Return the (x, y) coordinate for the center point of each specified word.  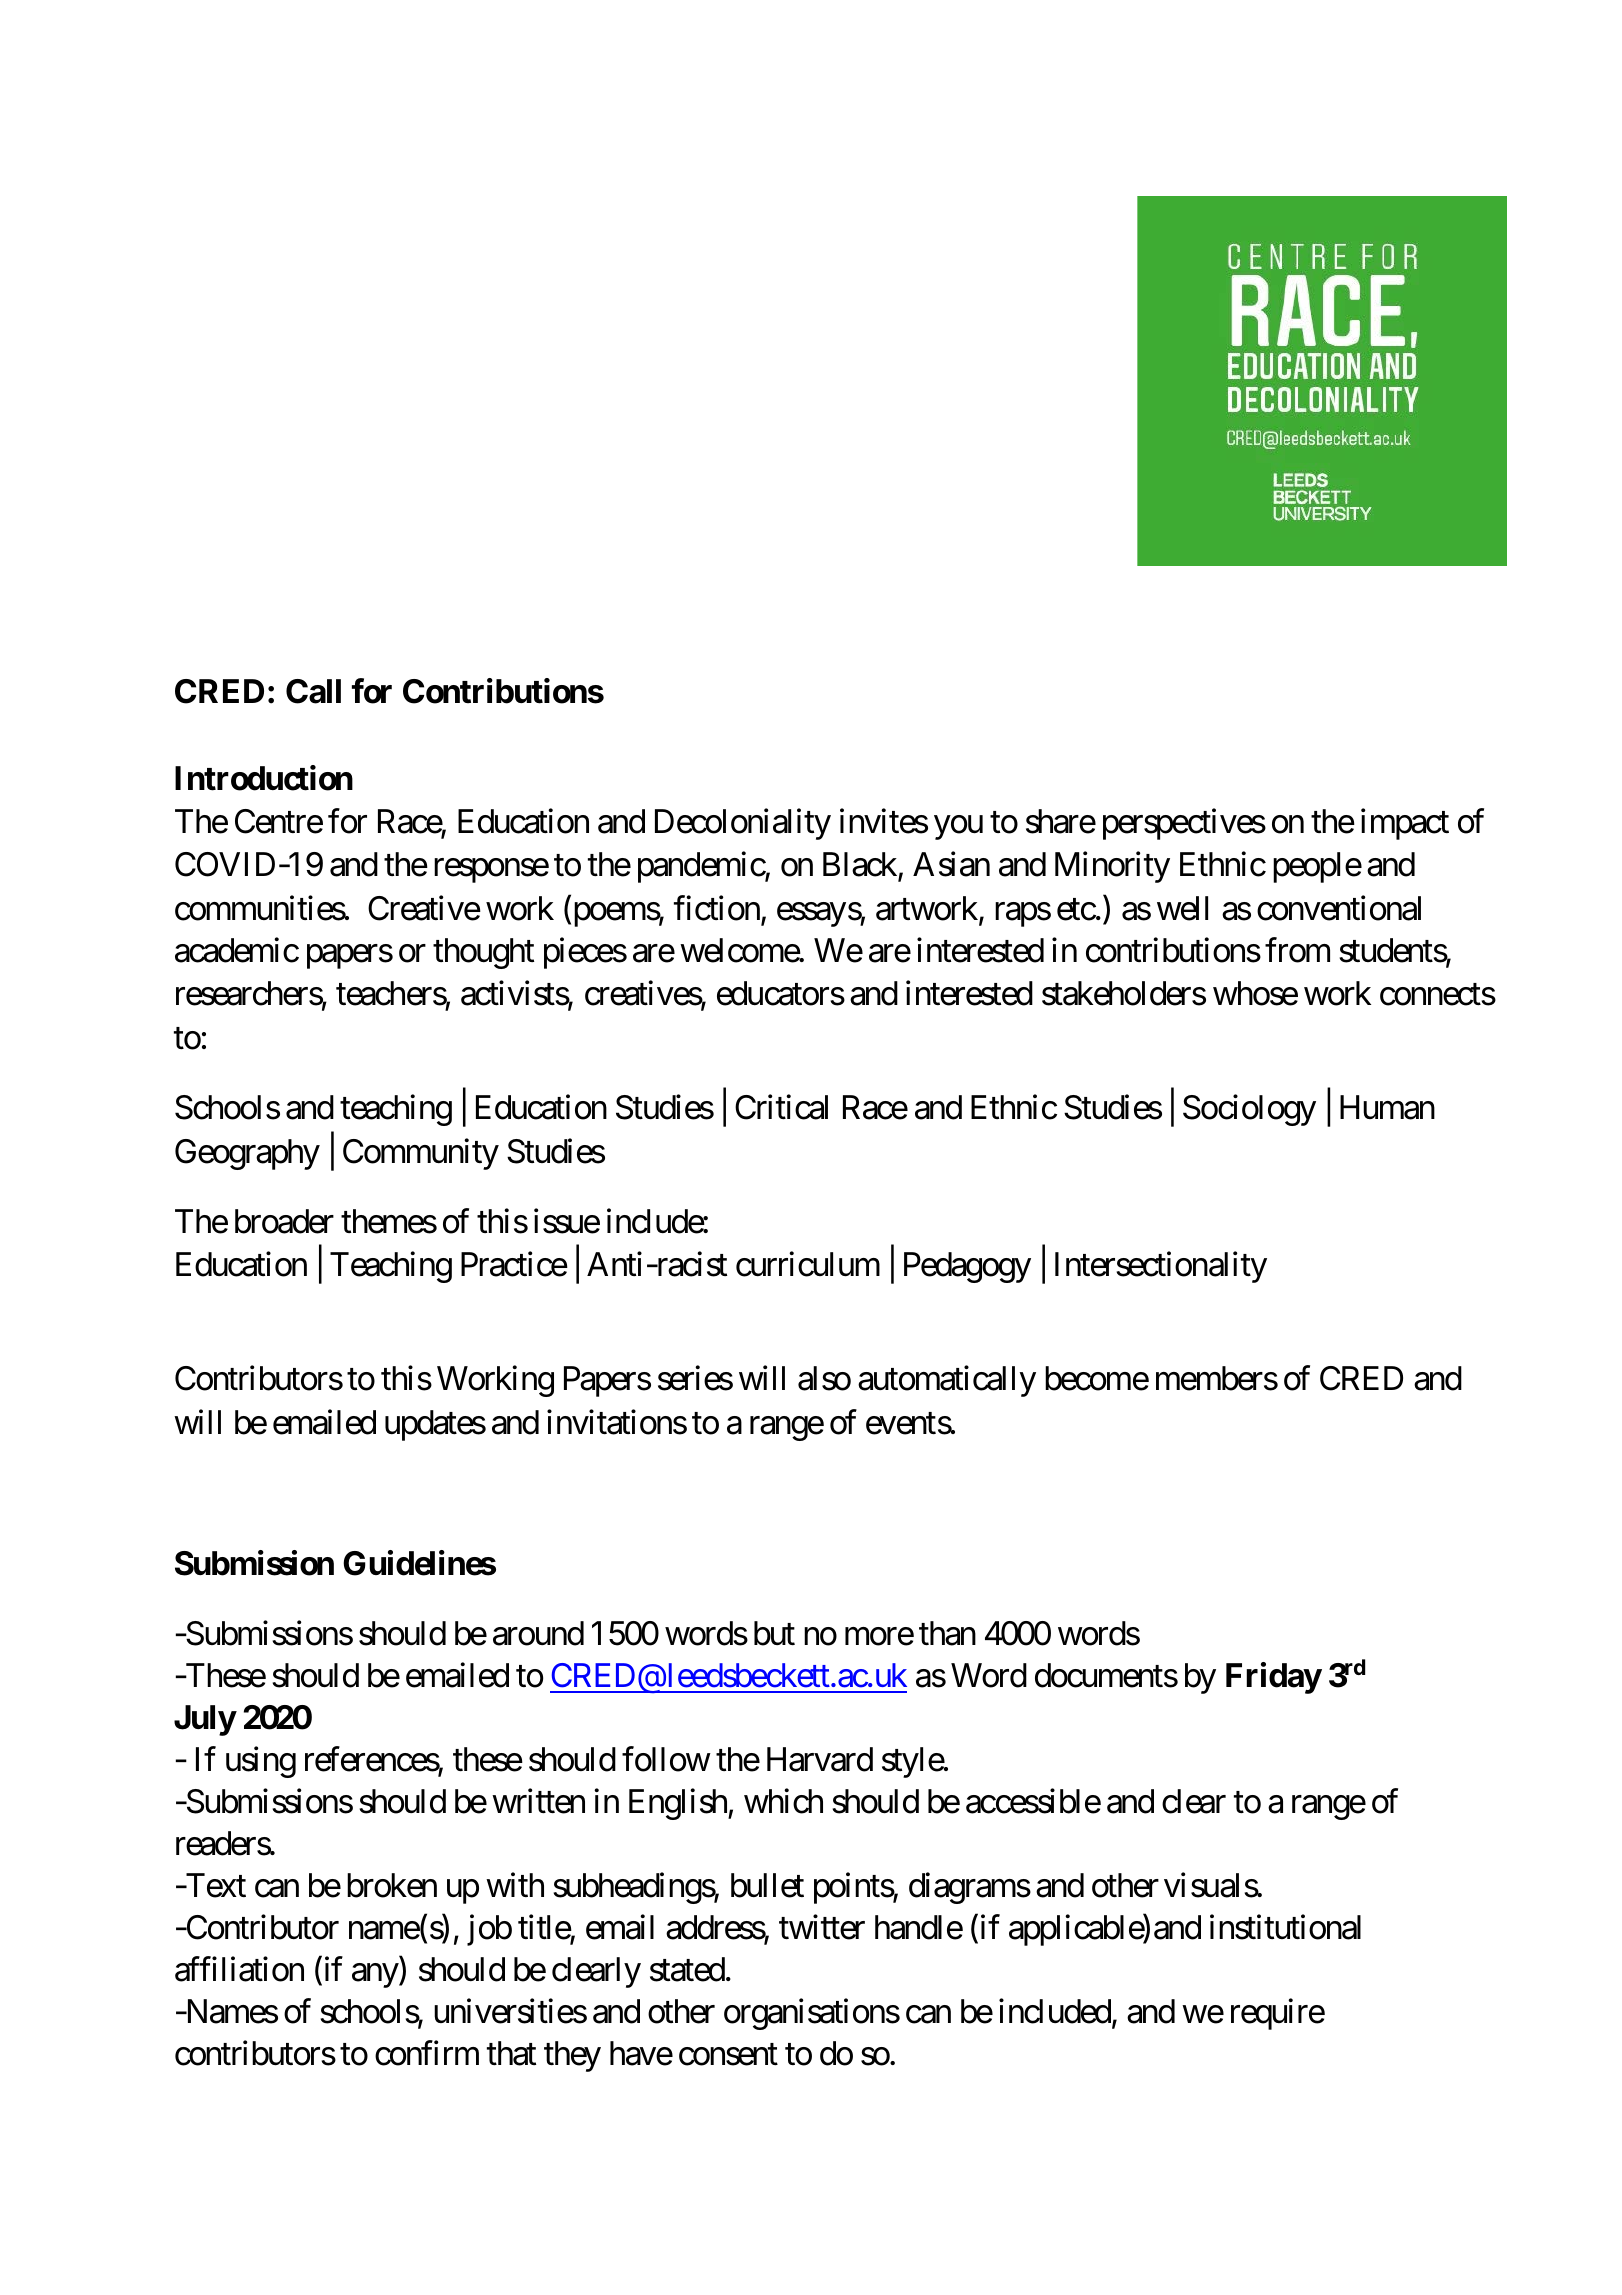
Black (861, 865)
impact (1405, 824)
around (538, 1633)
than (947, 1633)
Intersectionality (1161, 1267)
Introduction (264, 778)
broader (284, 1221)
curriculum (808, 1264)
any (375, 1976)
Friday (1273, 1678)
